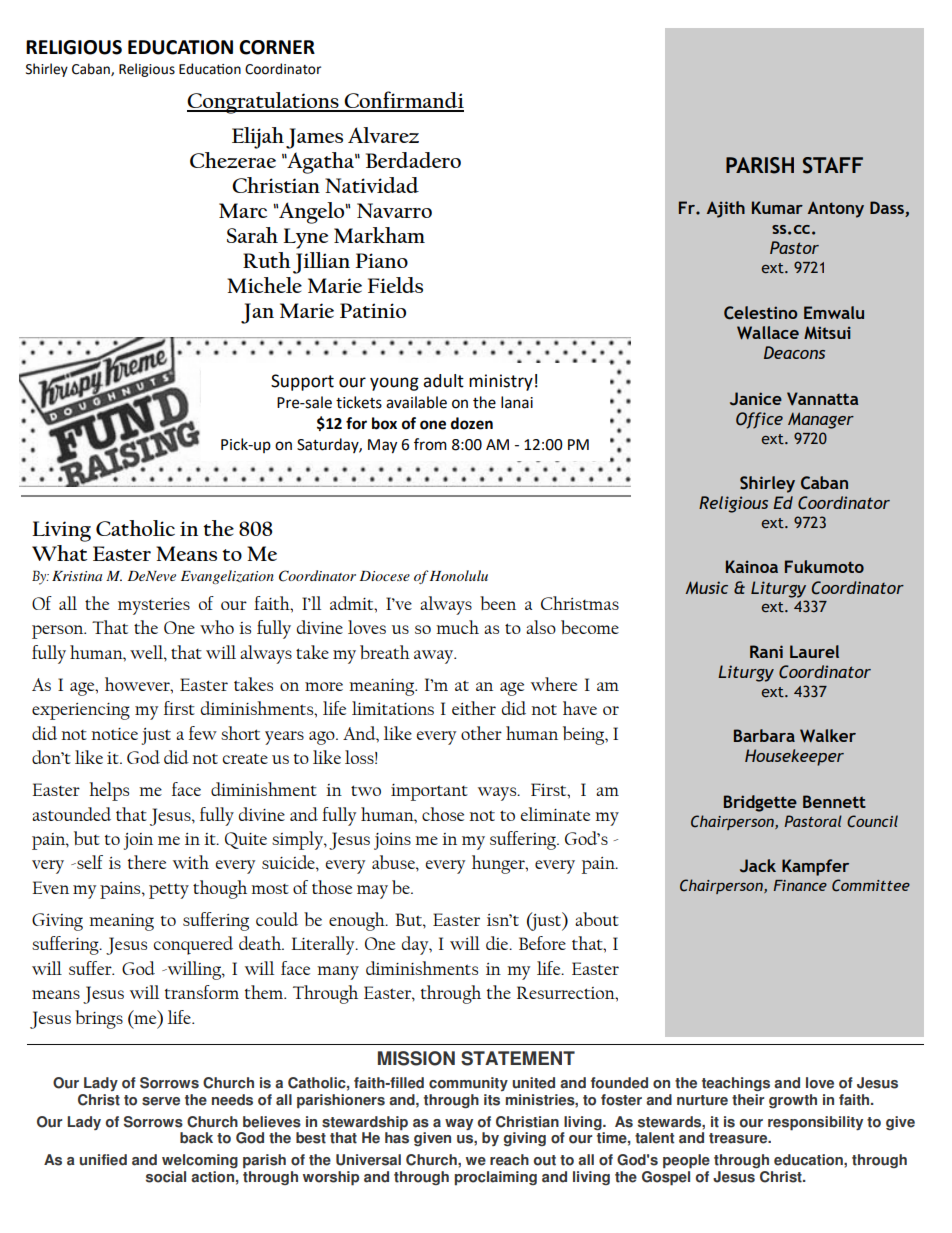  What do you see at coordinates (154, 606) in the image?
I see `mysteries` at bounding box center [154, 606].
